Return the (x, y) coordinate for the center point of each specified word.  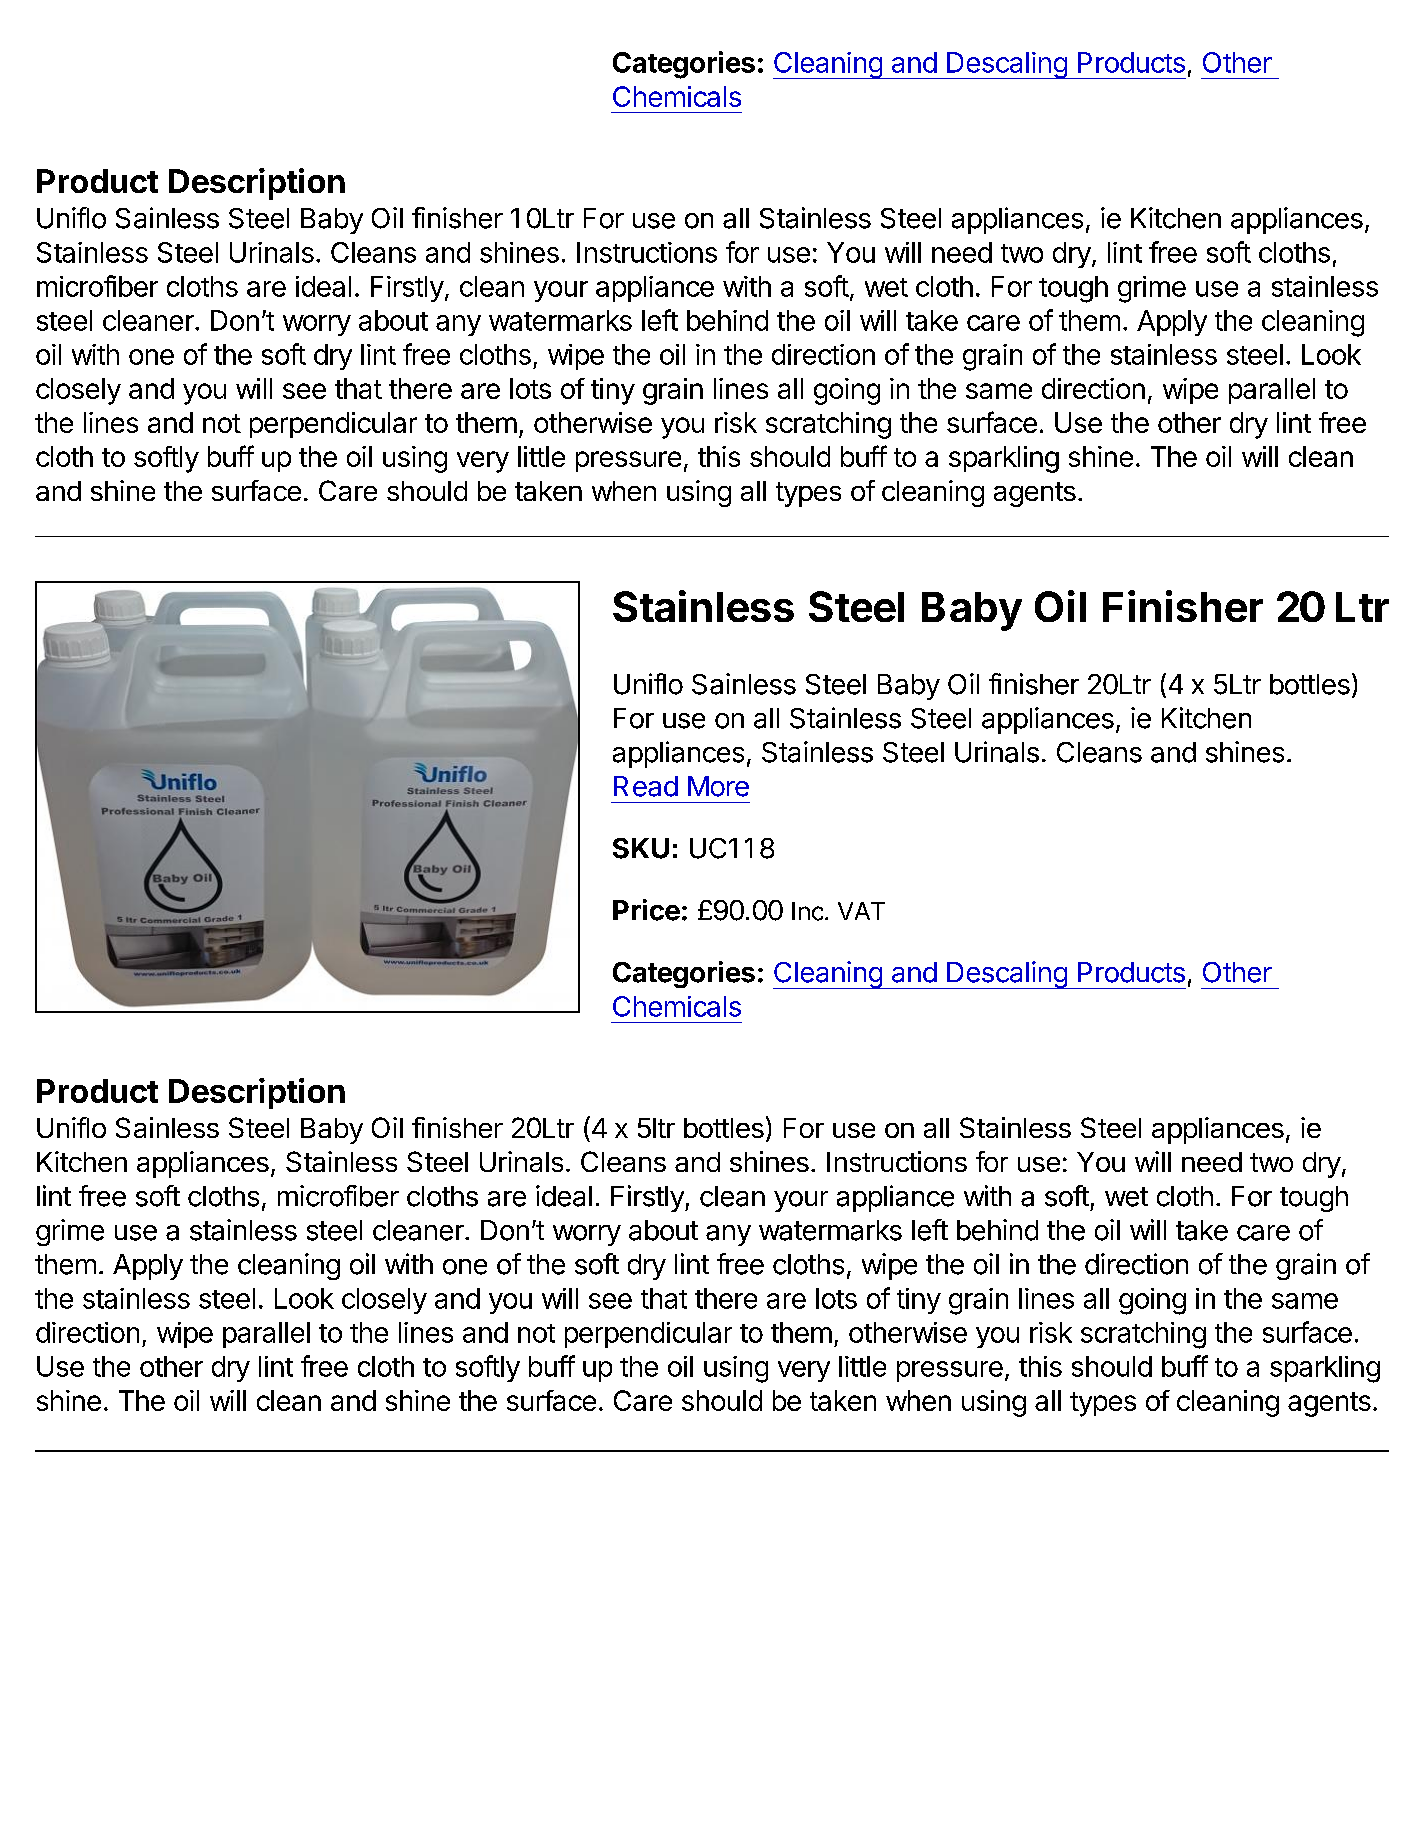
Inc (807, 911)
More (718, 786)
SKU (641, 848)
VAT (861, 911)
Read (646, 786)
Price (646, 910)
